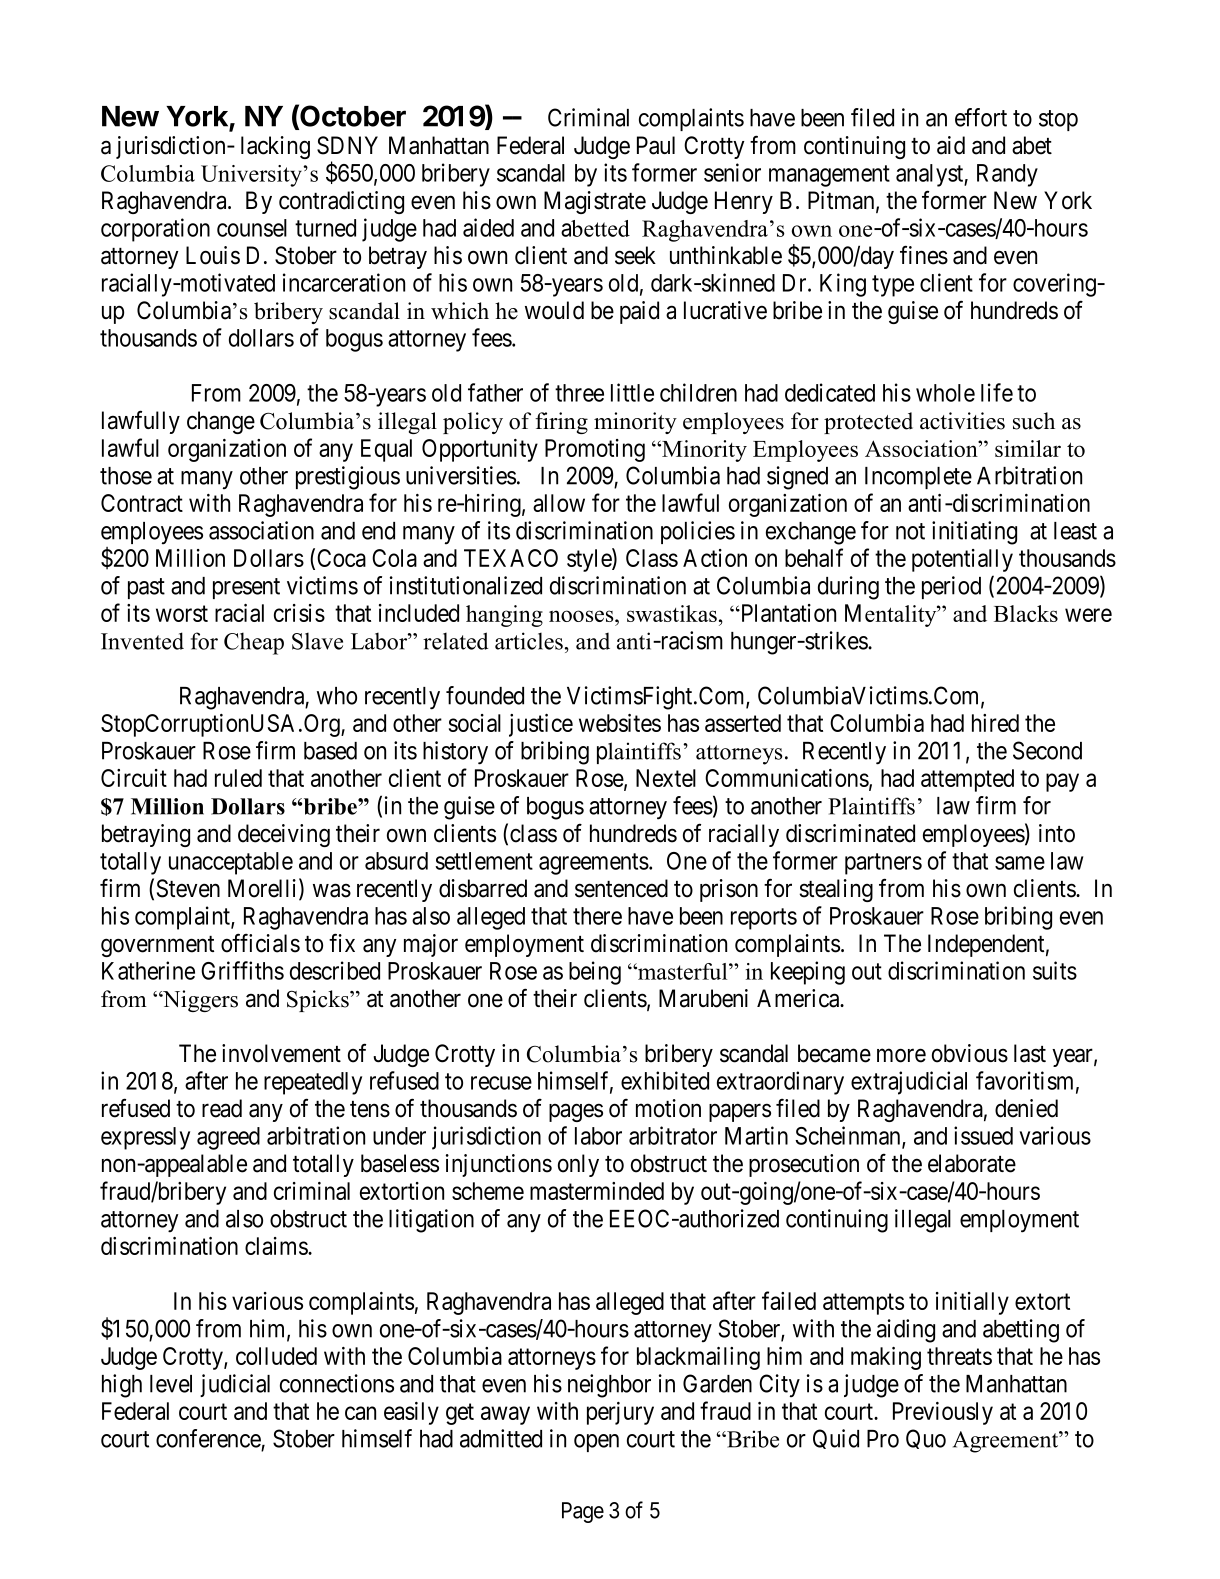  I want to click on obvious, so click(970, 1053).
